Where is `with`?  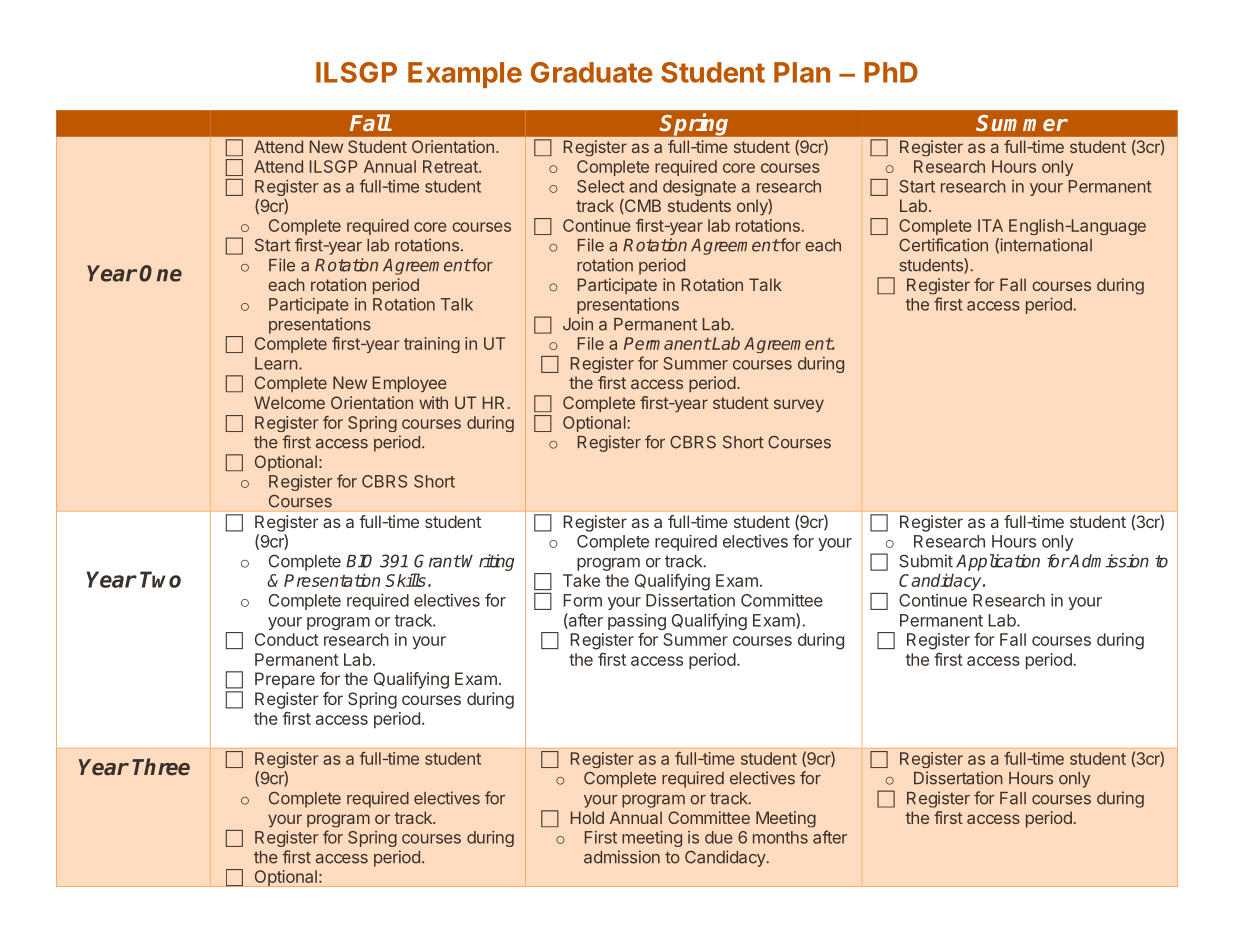
with is located at coordinates (433, 402).
